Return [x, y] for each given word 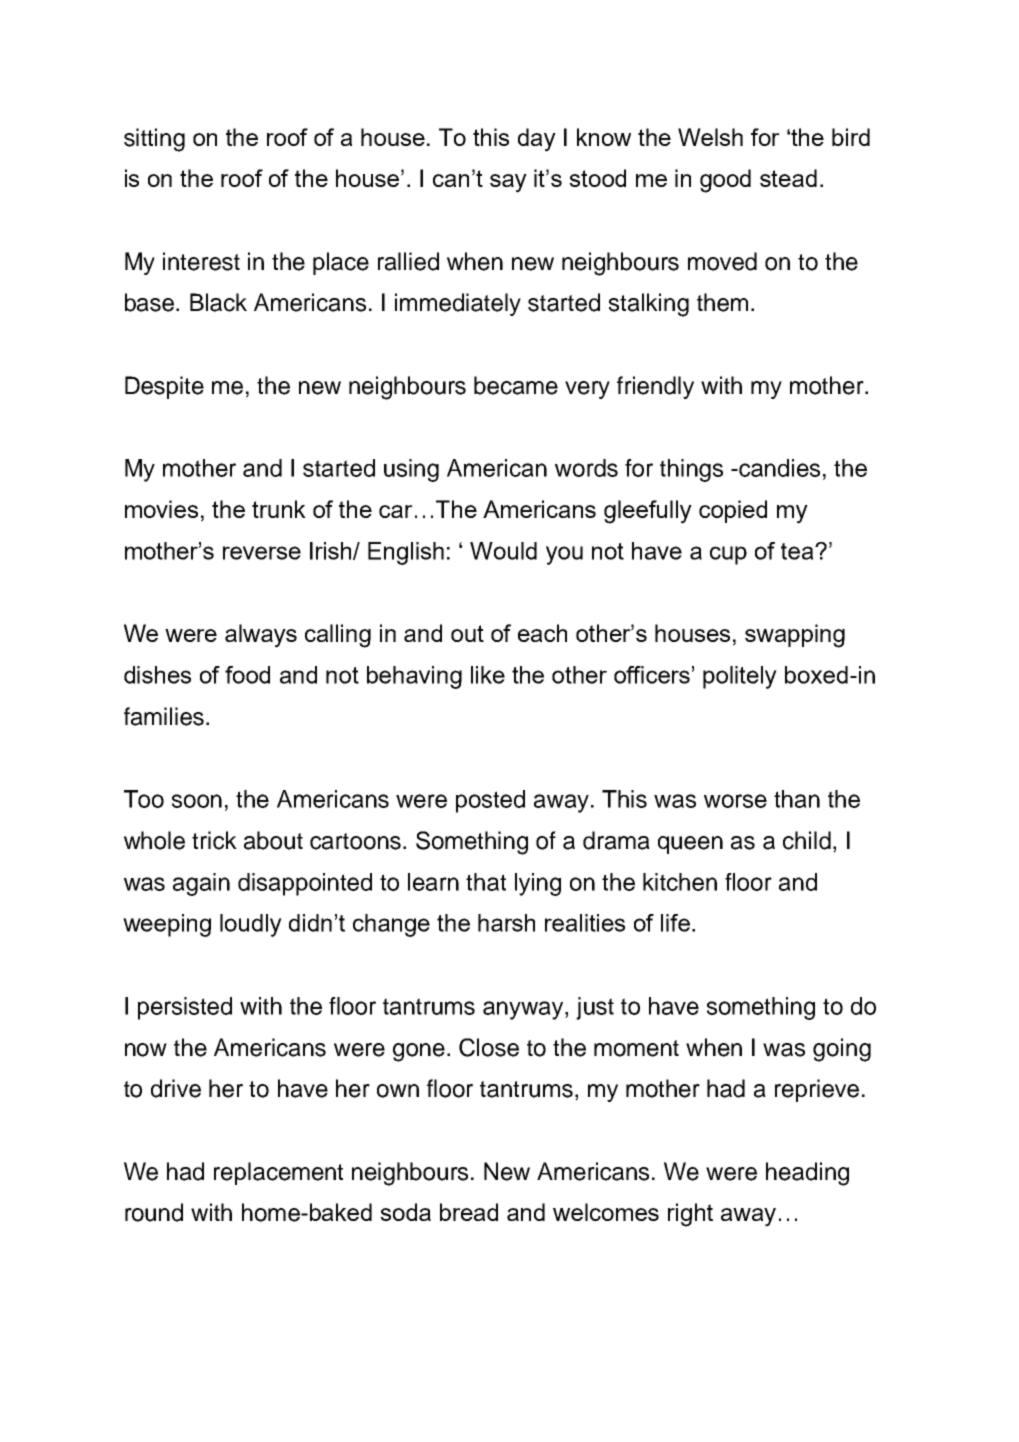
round [154, 1212]
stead [788, 178]
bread [469, 1212]
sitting [154, 140]
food [247, 675]
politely [740, 677]
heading [807, 1174]
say [508, 183]
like [488, 675]
